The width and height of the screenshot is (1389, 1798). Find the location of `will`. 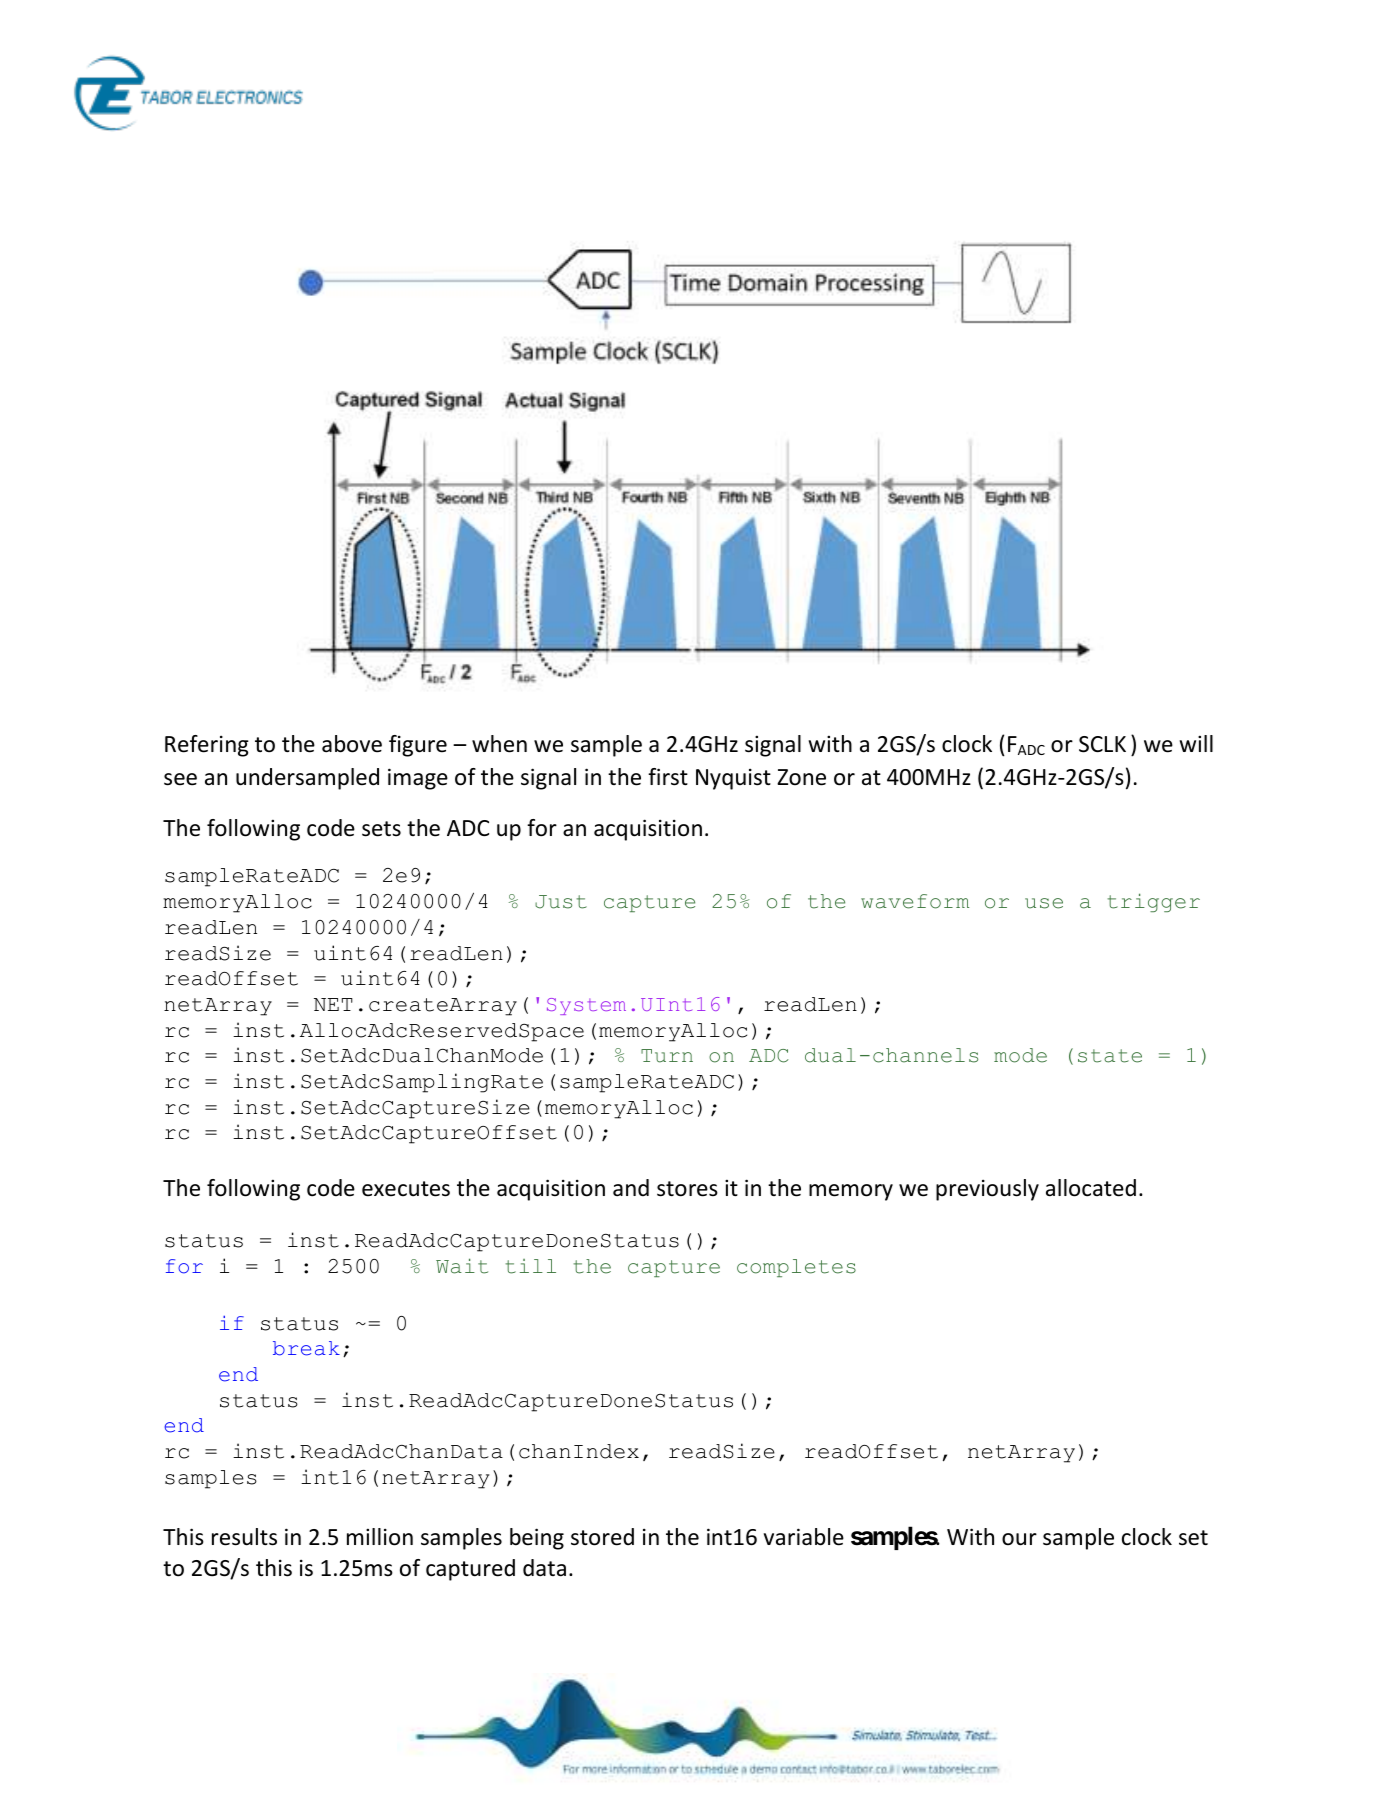

will is located at coordinates (1196, 743).
